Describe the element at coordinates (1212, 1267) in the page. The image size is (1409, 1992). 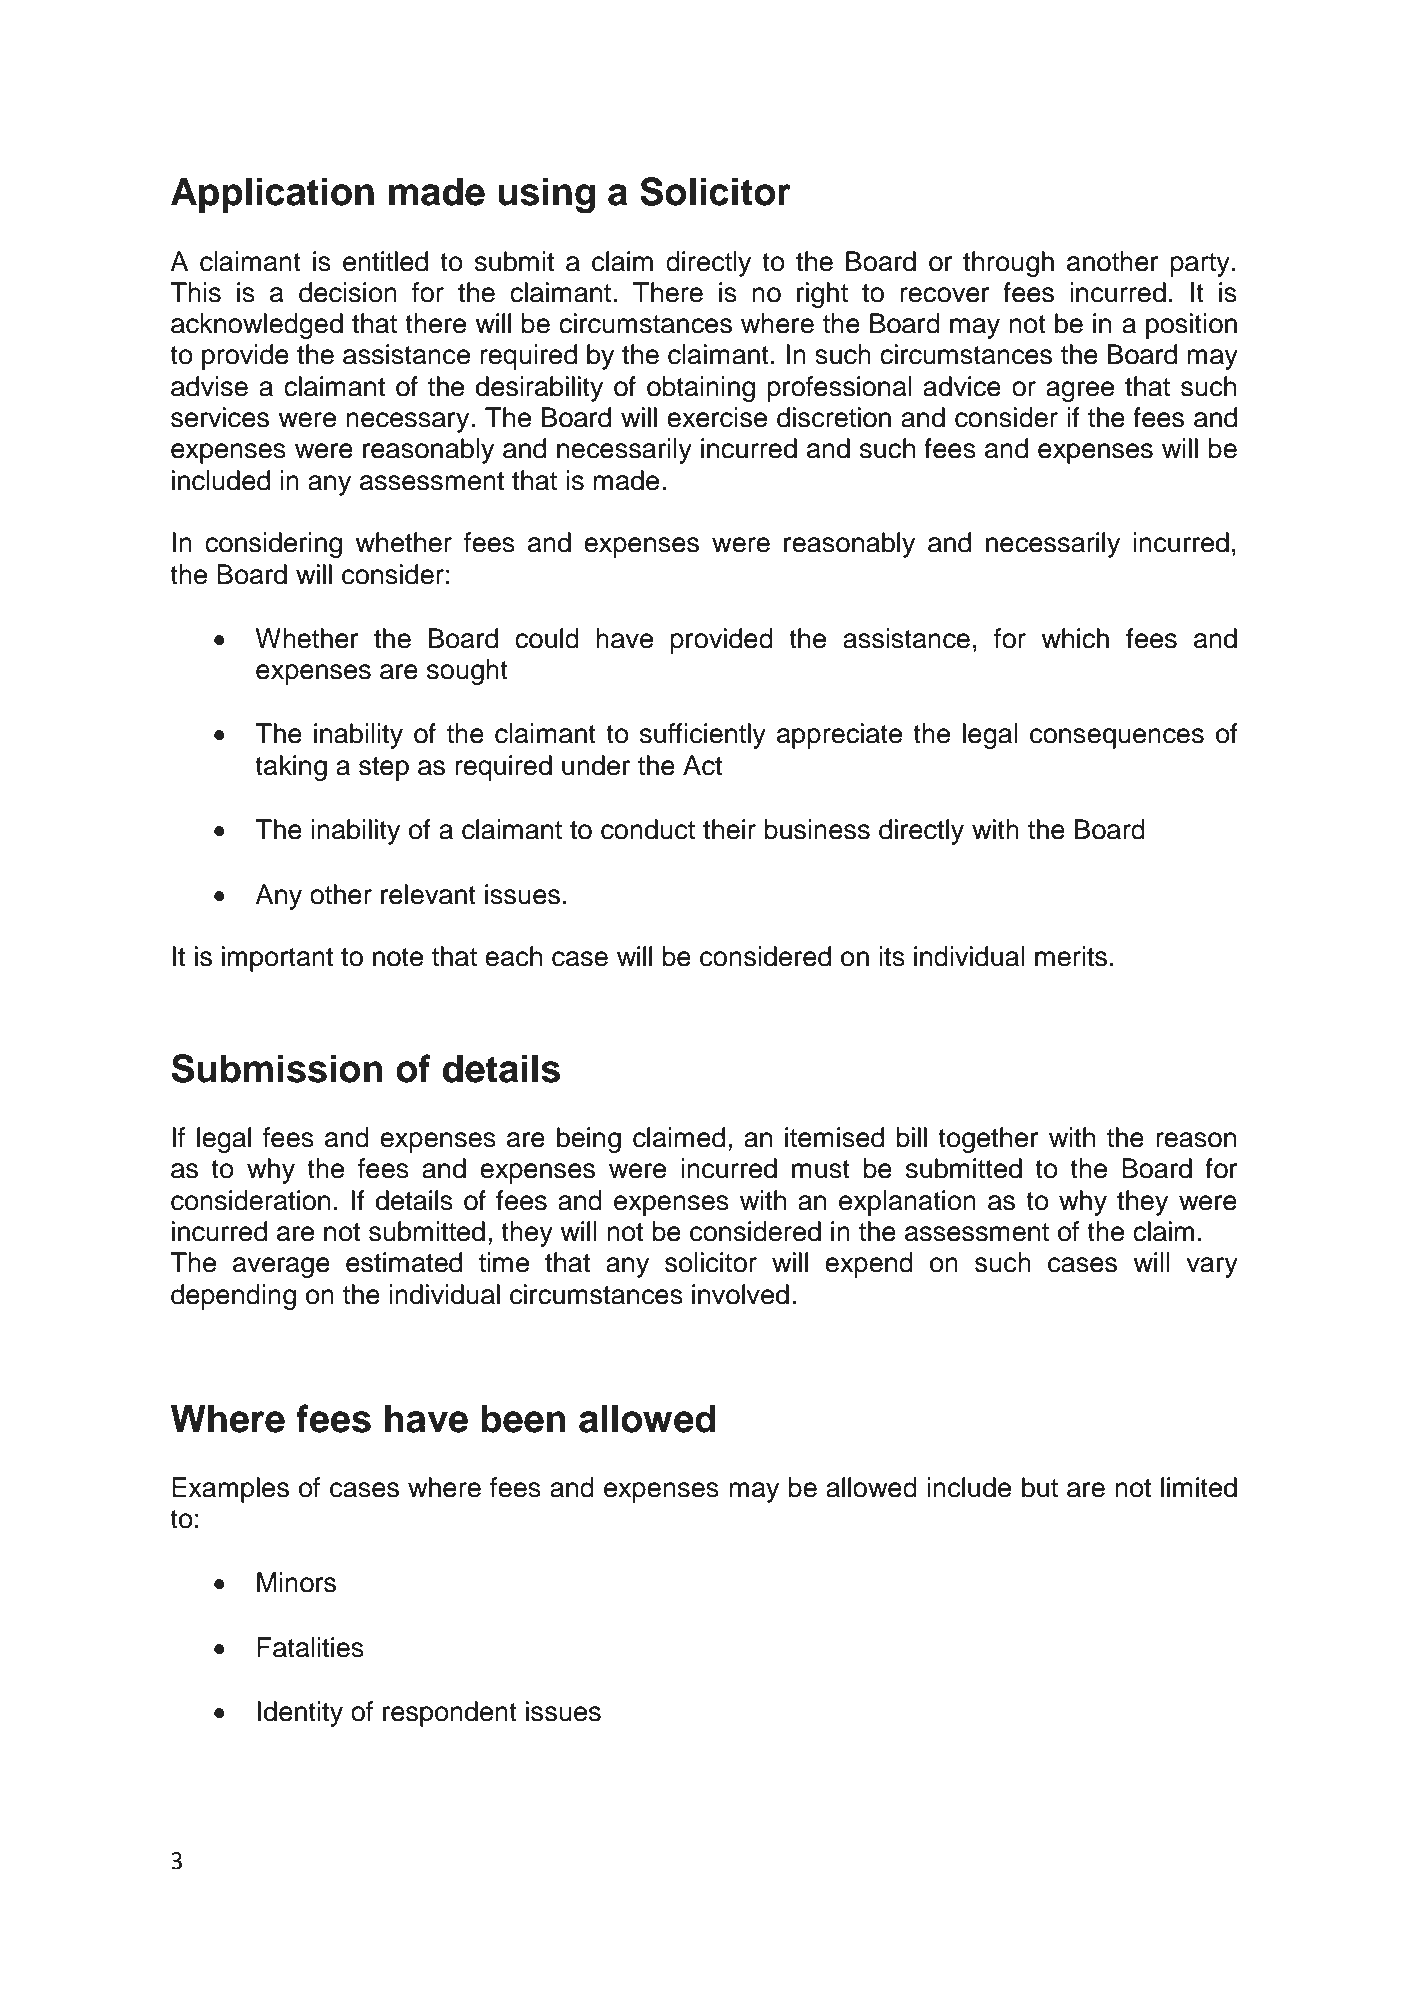
I see `vary` at that location.
